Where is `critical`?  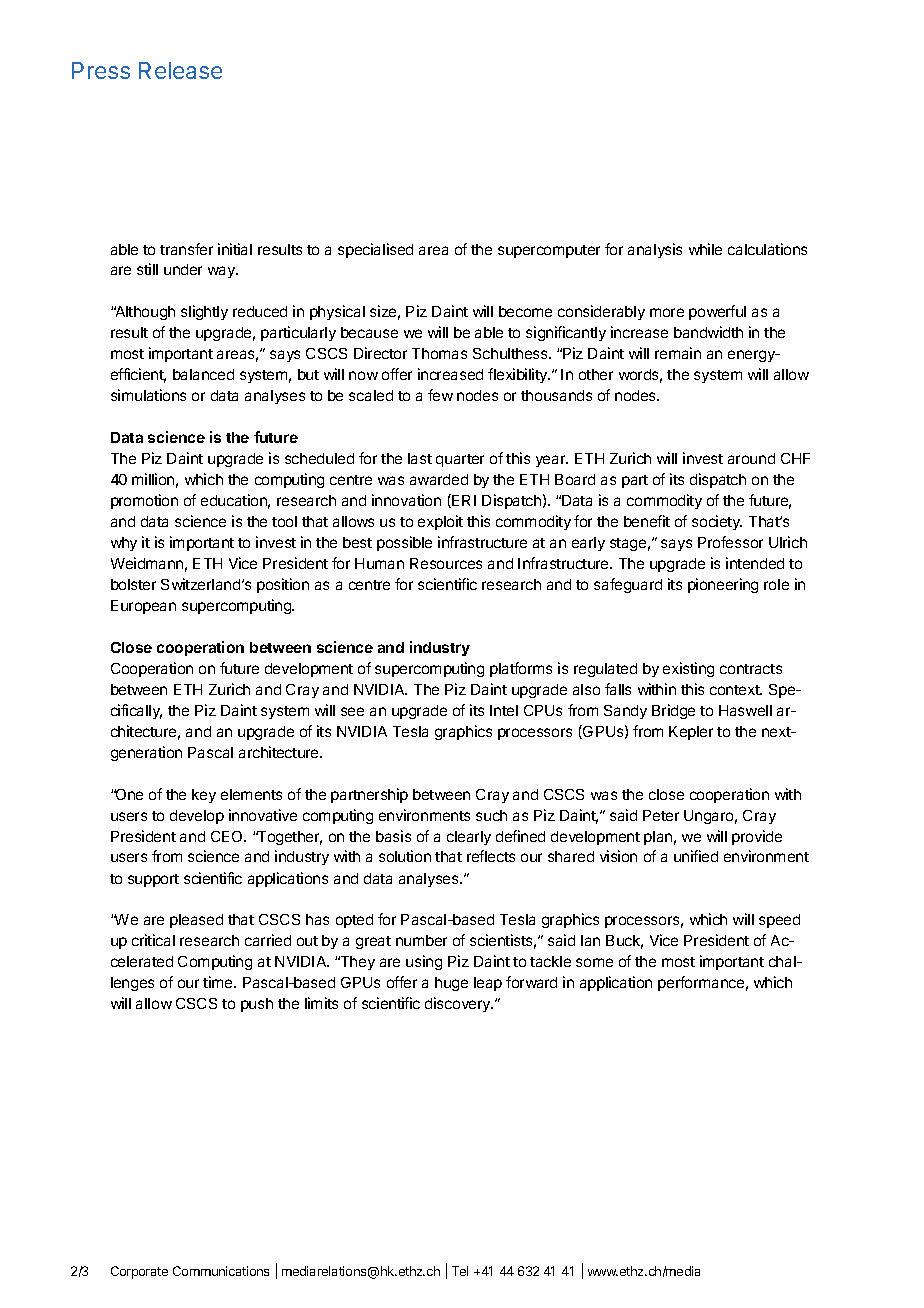 critical is located at coordinates (153, 940).
